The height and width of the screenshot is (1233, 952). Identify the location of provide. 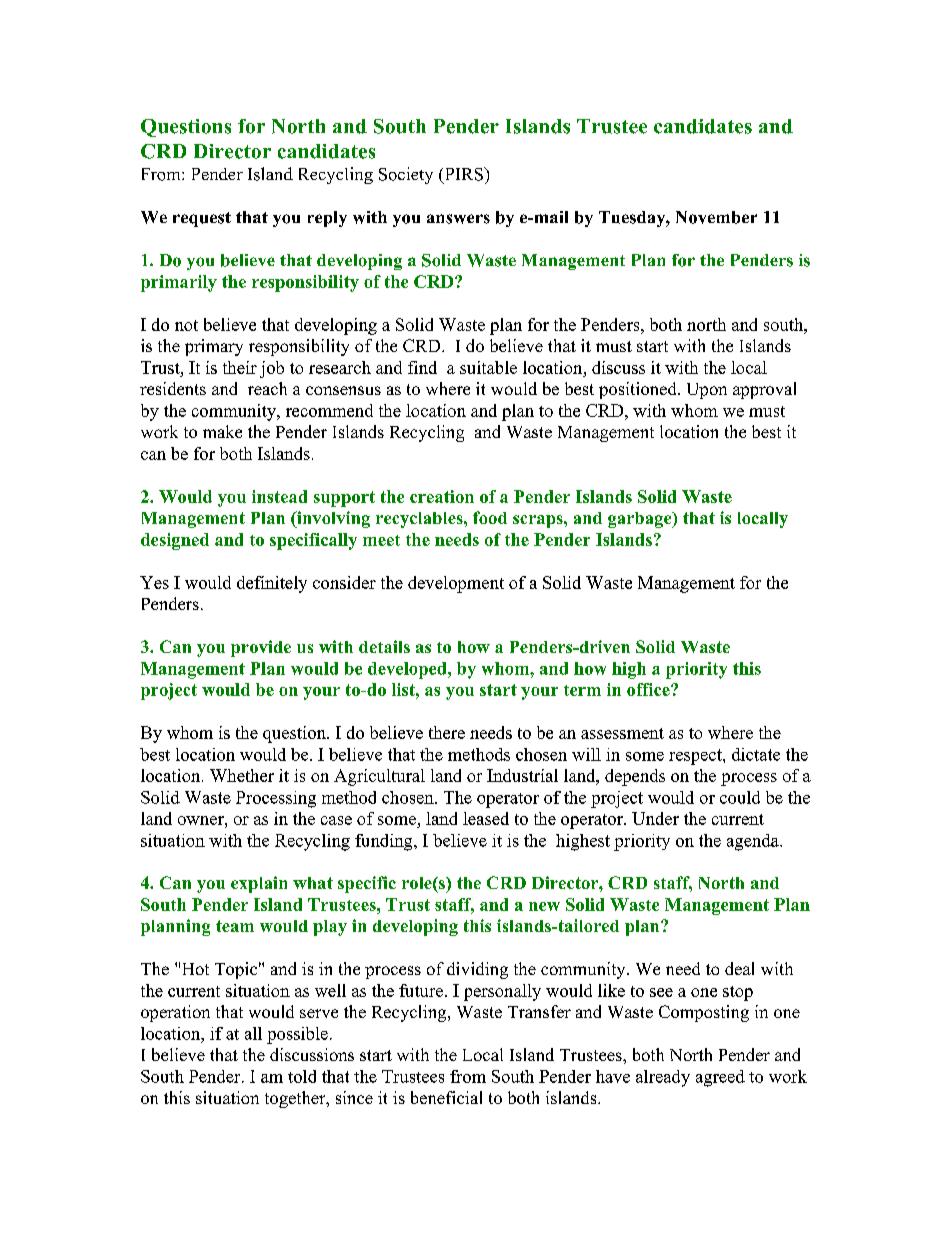
(261, 648).
